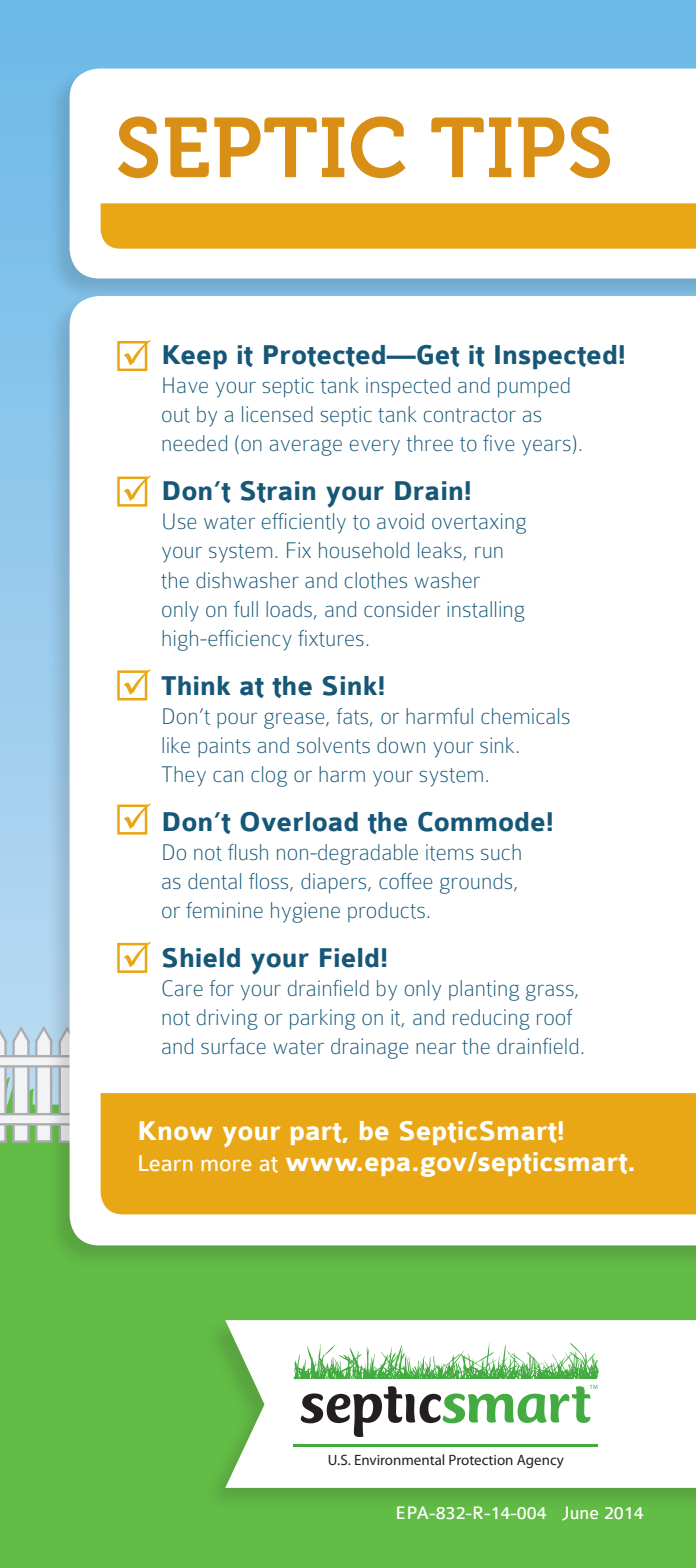  Describe the element at coordinates (501, 852) in the screenshot. I see `such` at that location.
